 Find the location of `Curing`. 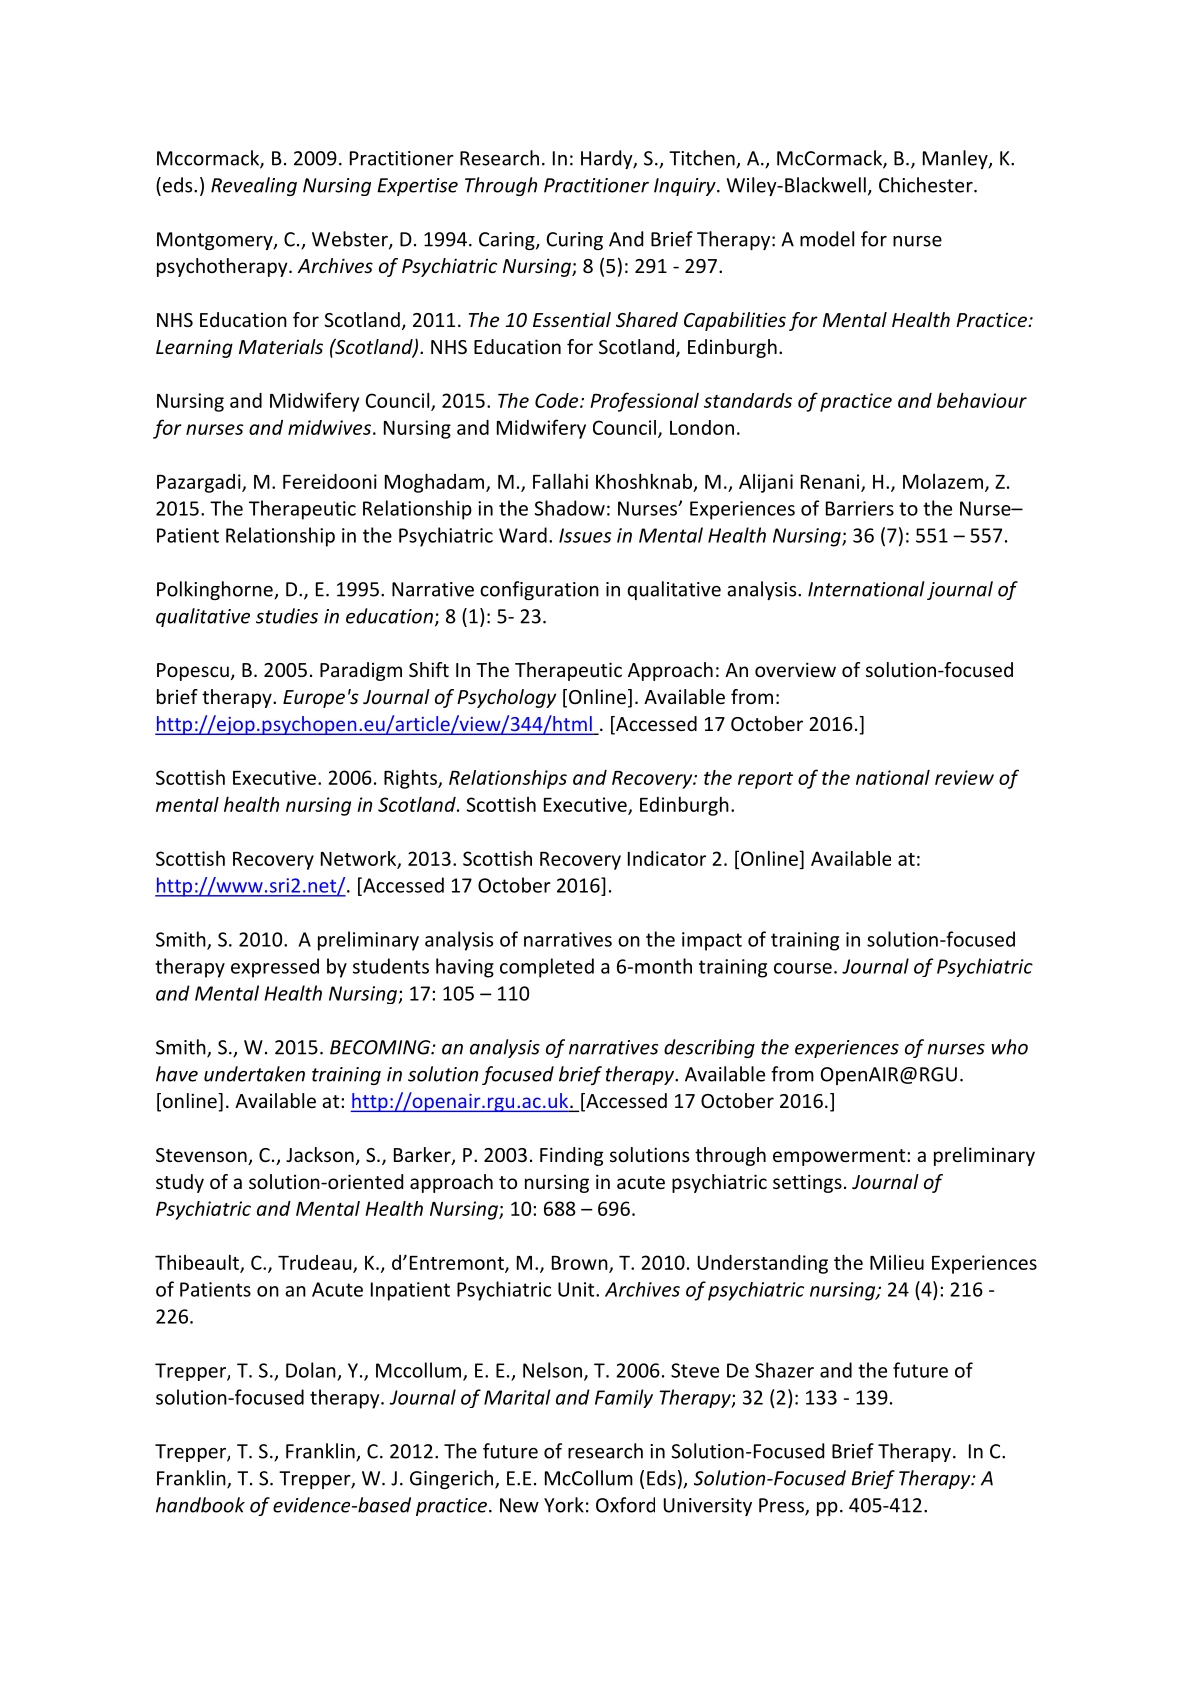

Curing is located at coordinates (575, 241).
